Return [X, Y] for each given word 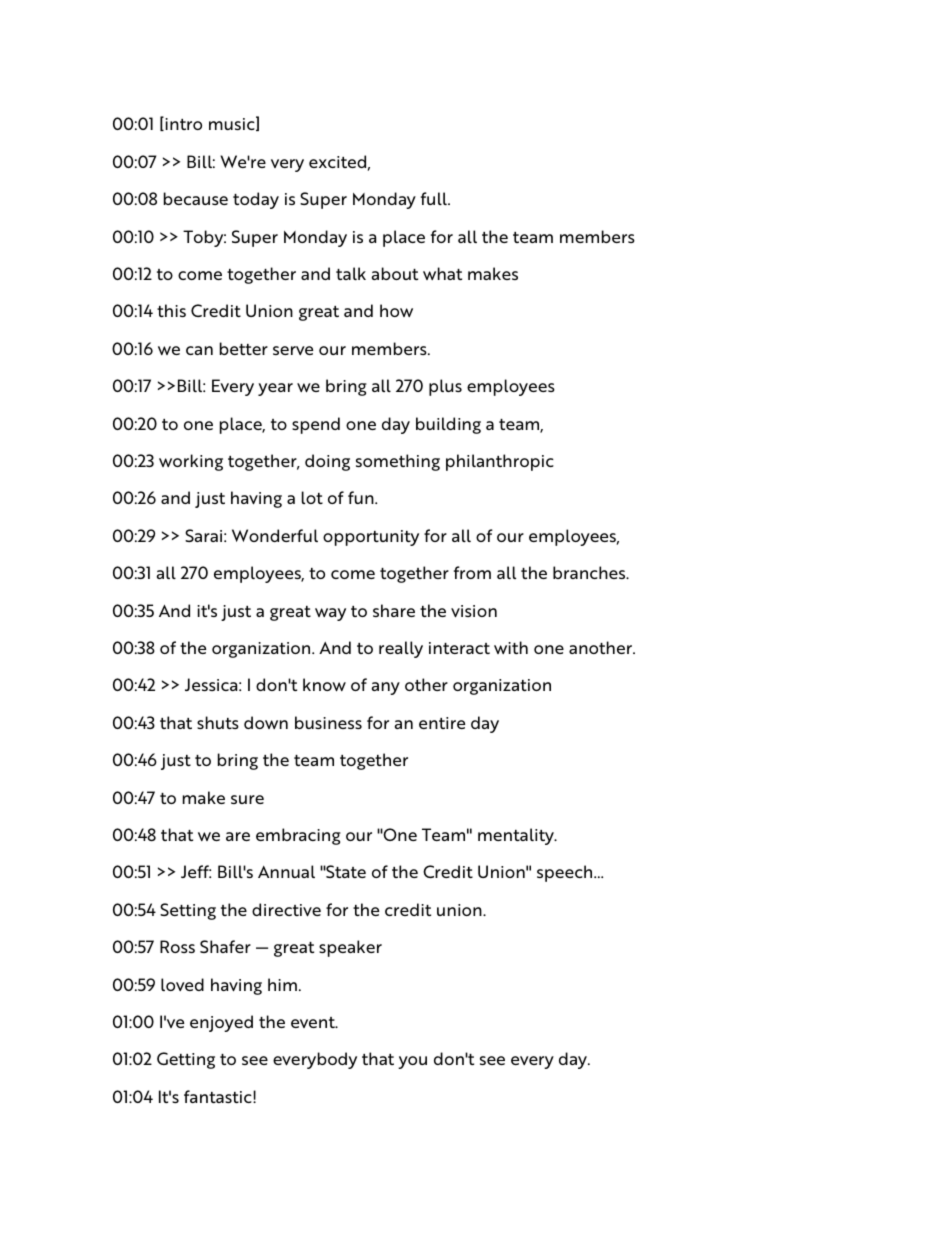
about [395, 273]
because [196, 198]
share [394, 610]
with [511, 647]
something [398, 462]
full [435, 198]
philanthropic [500, 462]
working [191, 462]
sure [247, 799]
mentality [517, 836]
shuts [218, 722]
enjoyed [221, 1023]
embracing [298, 836]
